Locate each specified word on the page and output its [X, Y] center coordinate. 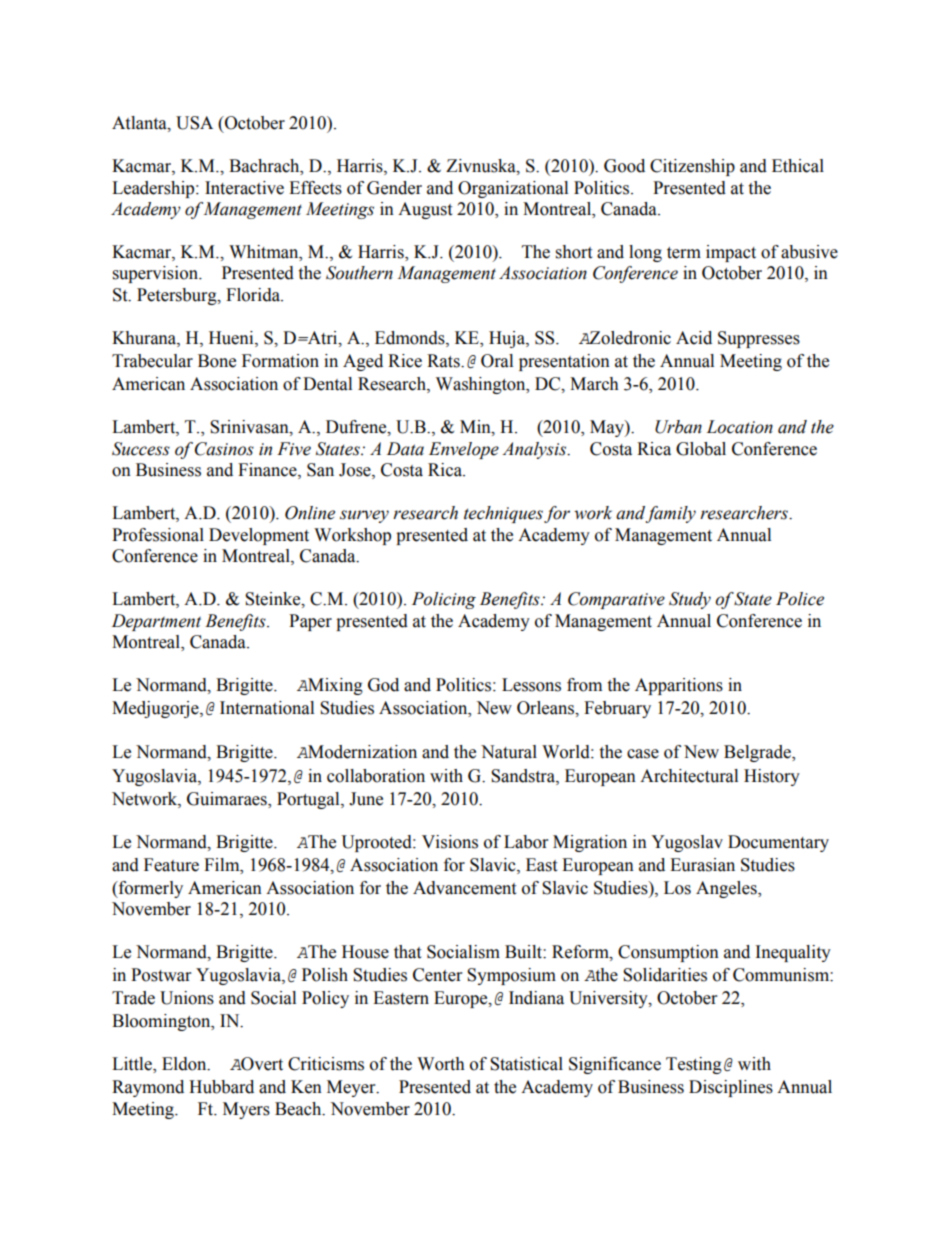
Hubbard [221, 1087]
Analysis [535, 450]
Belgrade [758, 753]
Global [701, 449]
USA [194, 123]
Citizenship [692, 167]
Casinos [224, 449]
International [267, 708]
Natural [509, 752]
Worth [441, 1064]
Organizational [513, 189]
